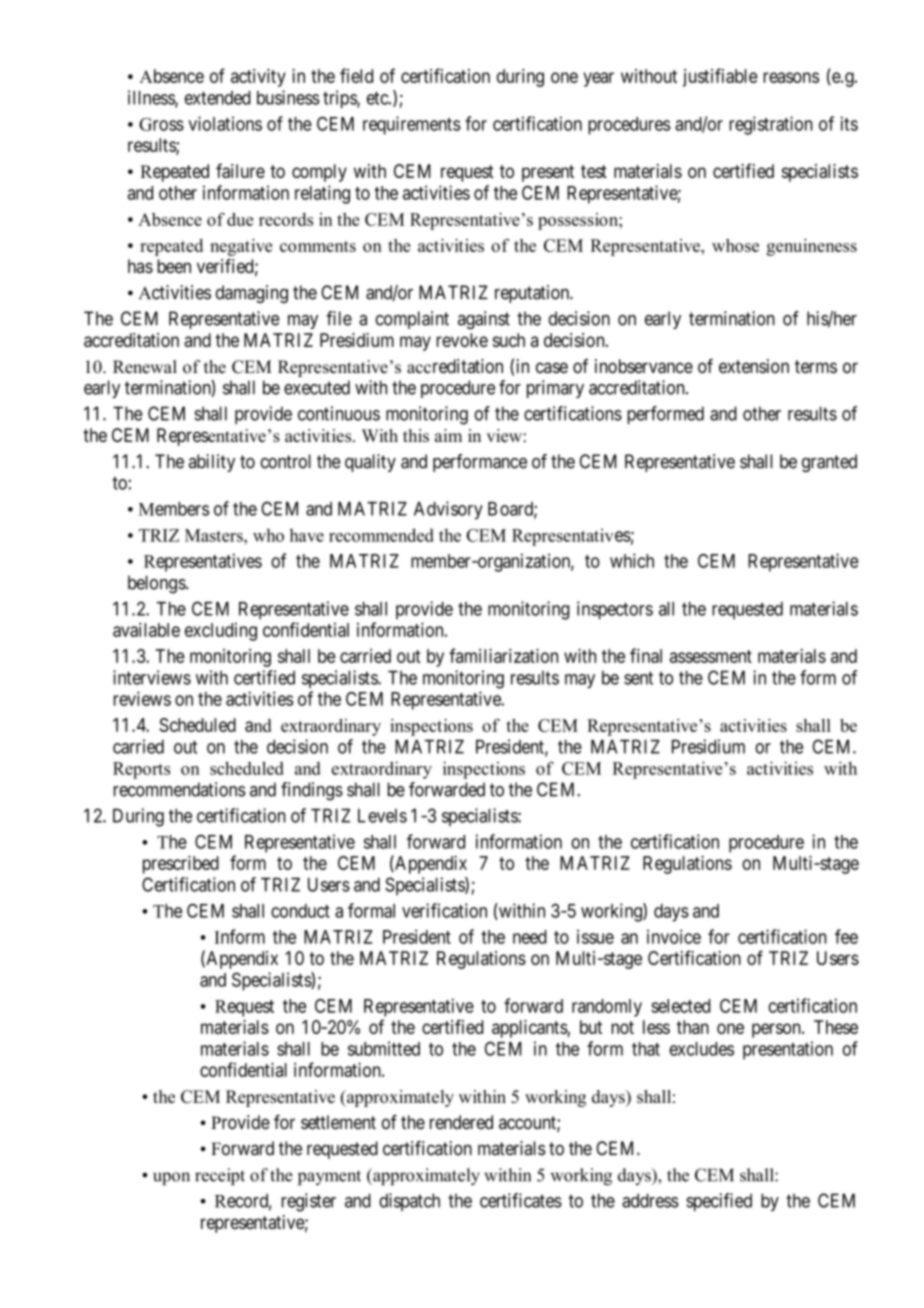 Image resolution: width=924 pixels, height=1308 pixels. I want to click on familiarization, so click(503, 655).
